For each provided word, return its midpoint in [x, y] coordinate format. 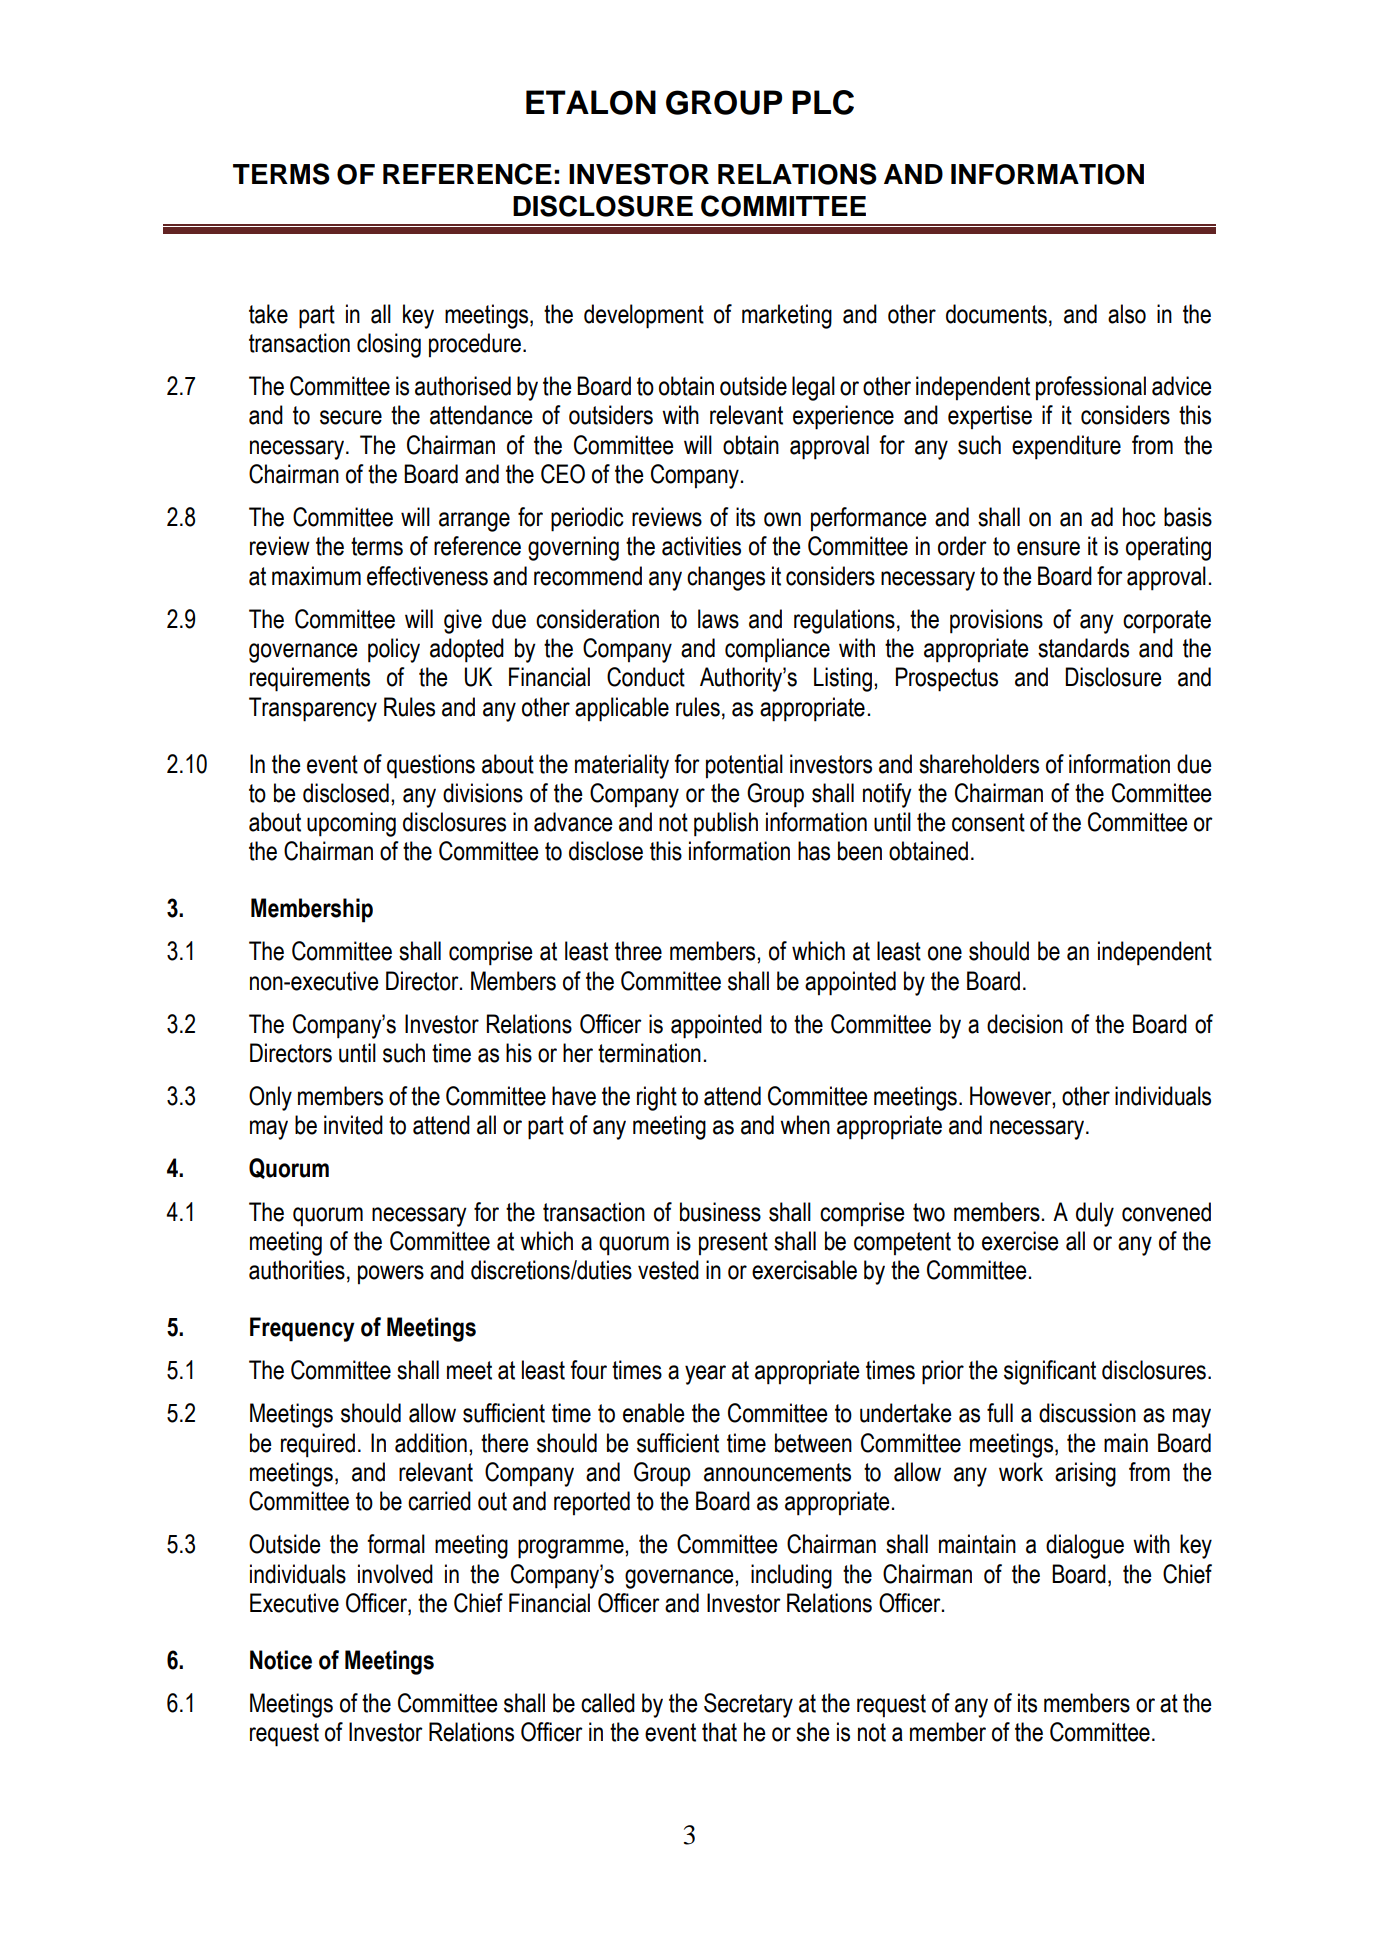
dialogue [1085, 1546]
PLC [823, 102]
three [638, 951]
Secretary [748, 1705]
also [1127, 314]
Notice [281, 1660]
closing [389, 345]
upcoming [351, 824]
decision [1025, 1024]
